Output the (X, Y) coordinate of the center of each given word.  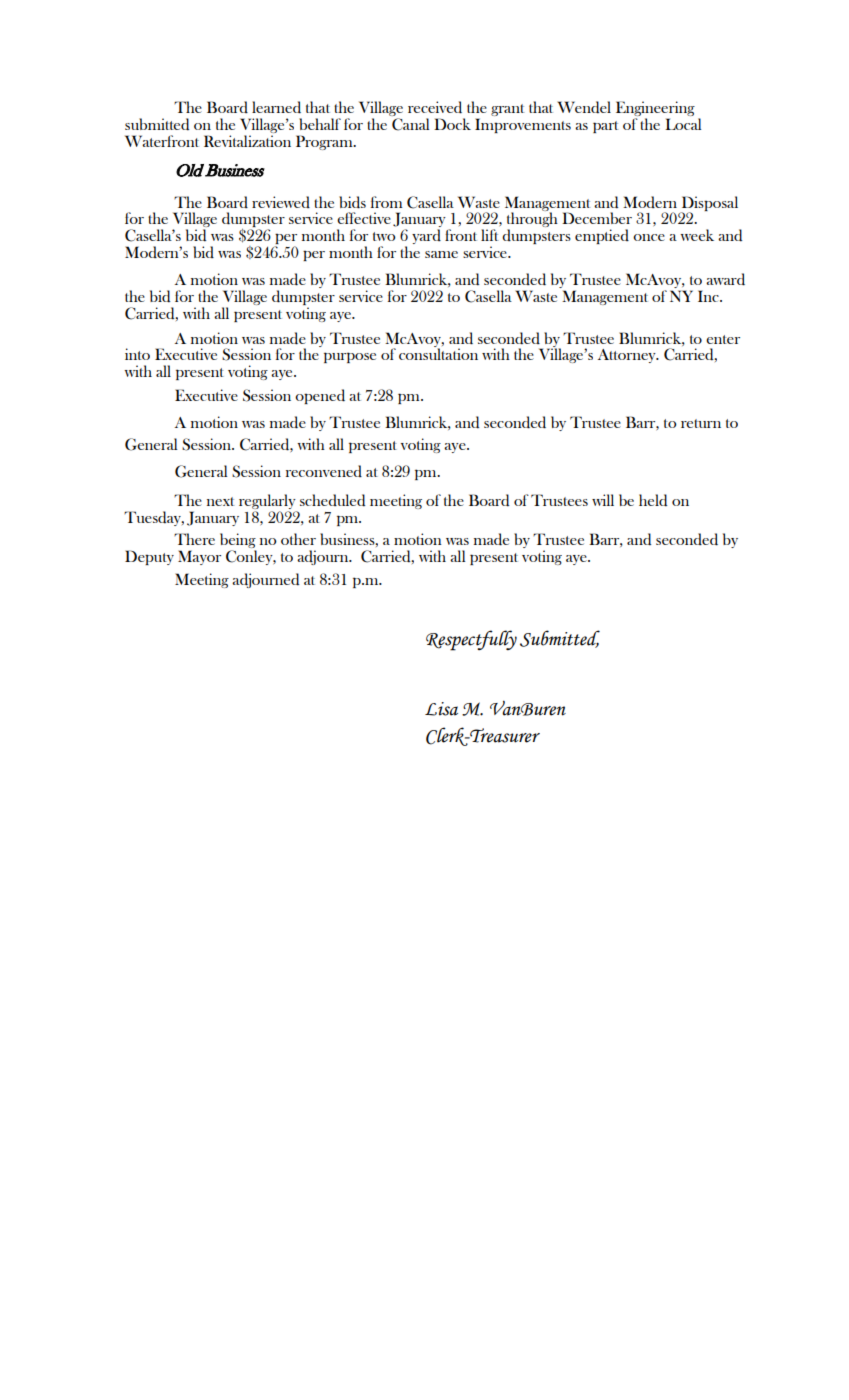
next (221, 501)
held (653, 500)
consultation (438, 353)
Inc (709, 296)
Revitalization (247, 141)
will (603, 500)
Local (683, 124)
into (137, 354)
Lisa (441, 709)
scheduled (332, 500)
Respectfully (471, 640)
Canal (411, 124)
